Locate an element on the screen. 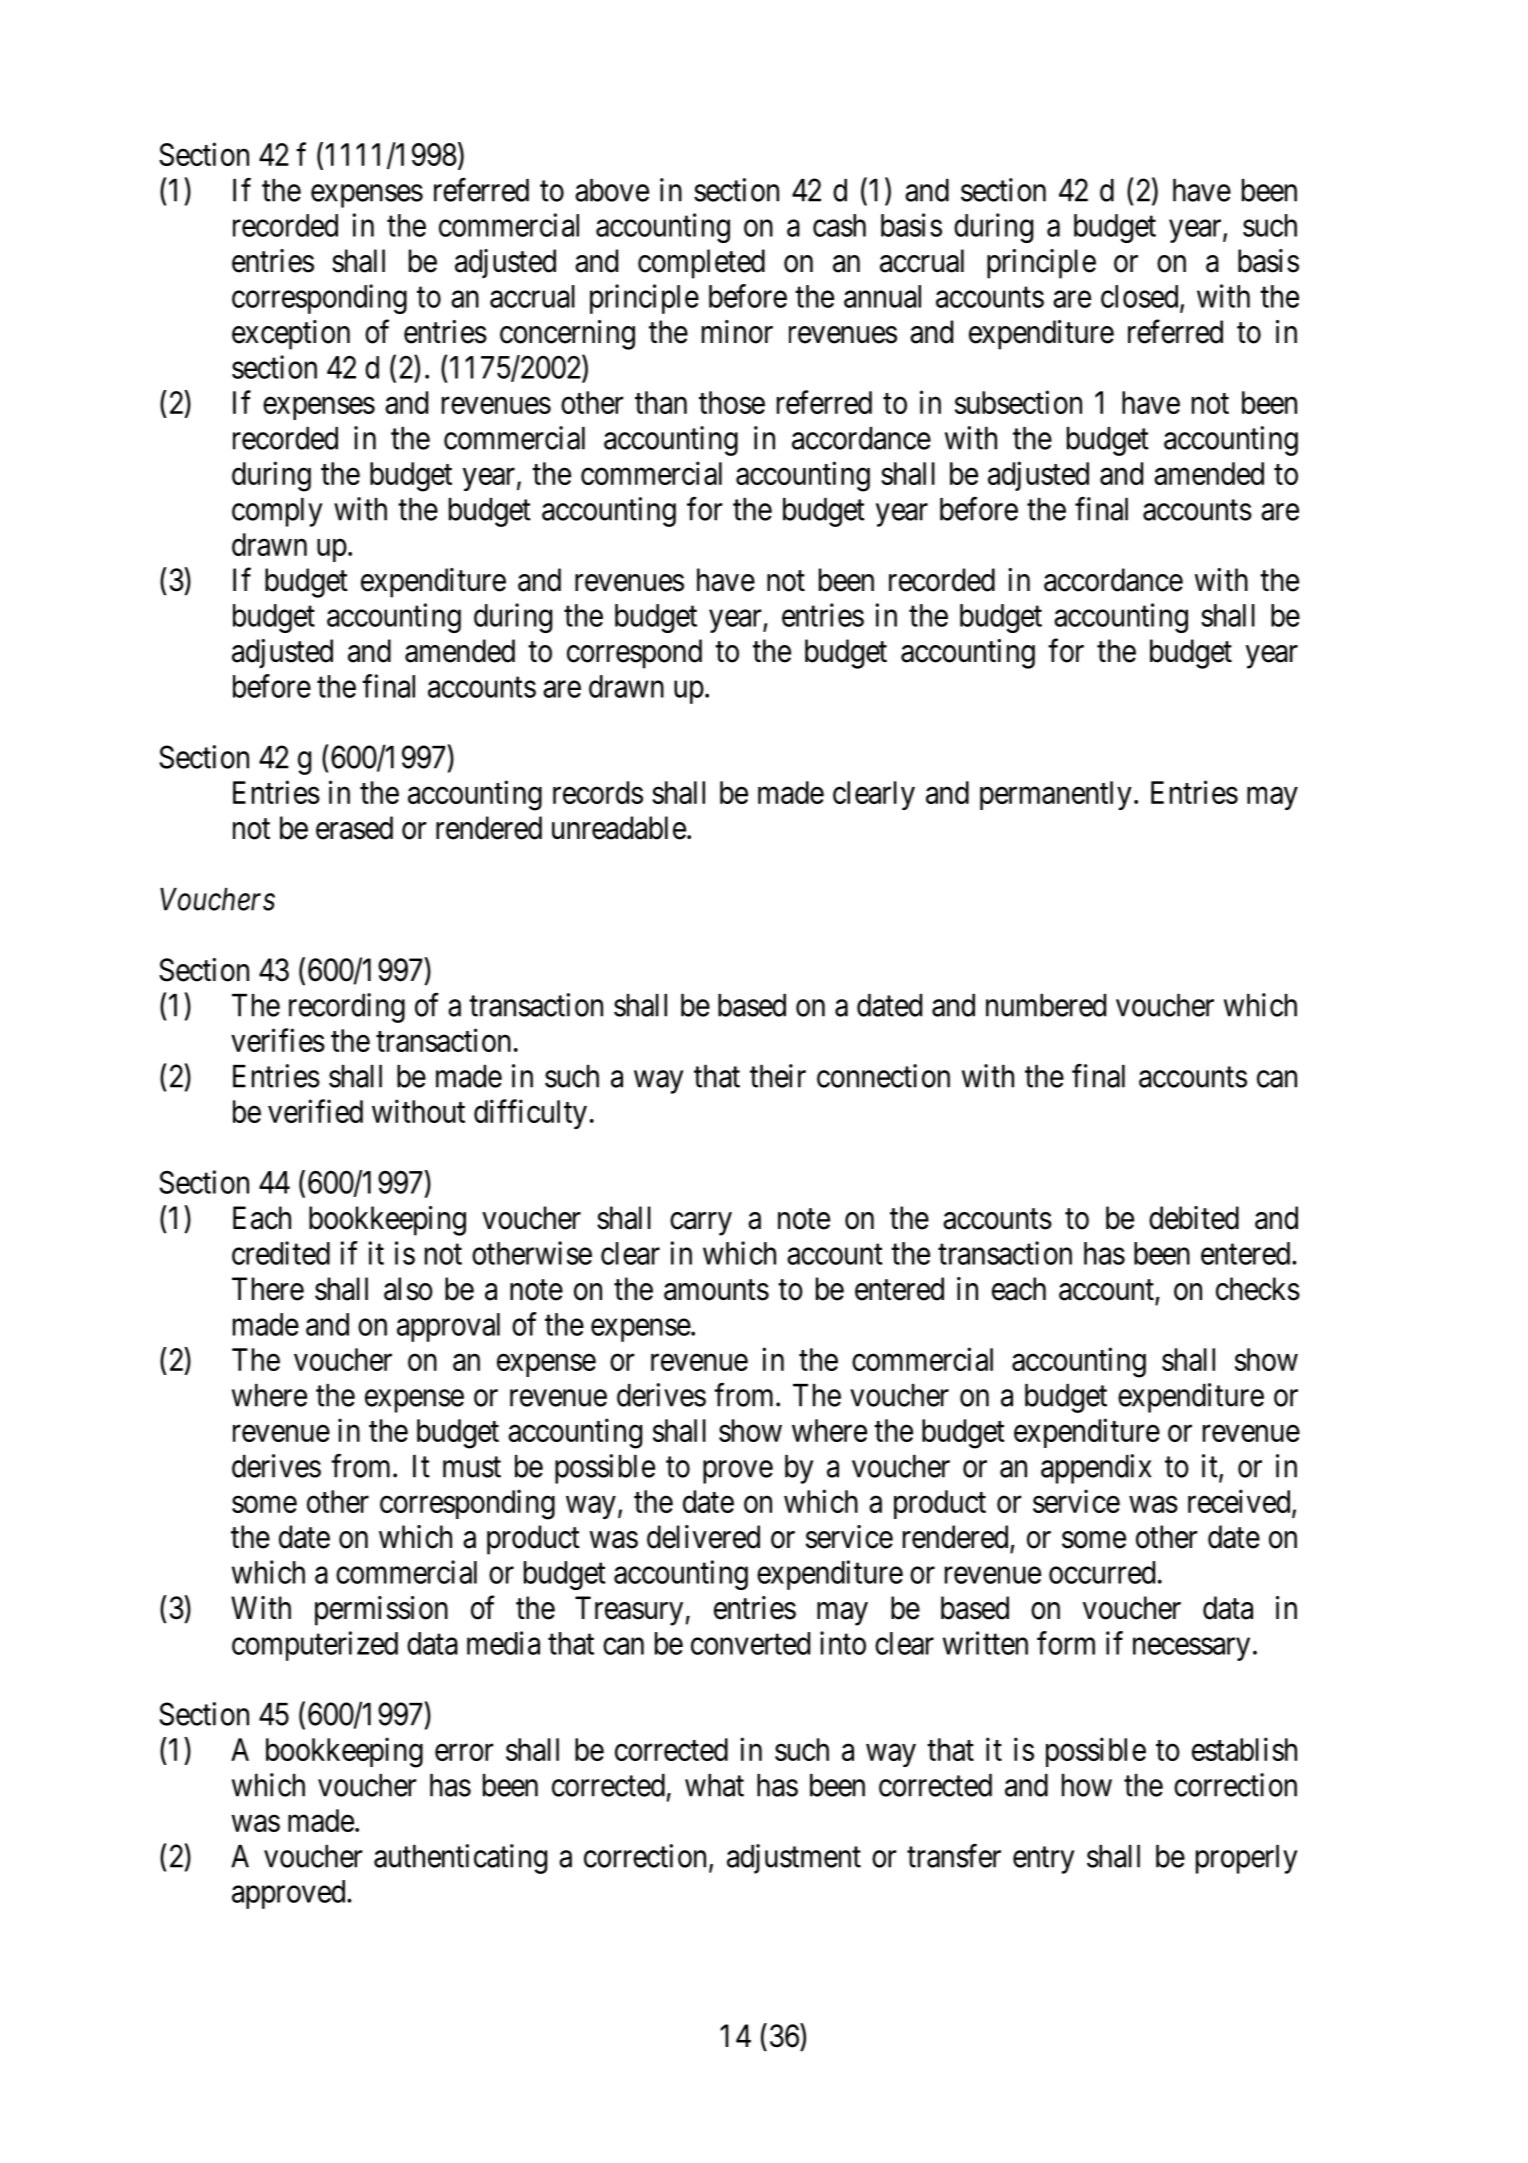 The width and height of the screenshot is (1528, 2163). completed is located at coordinates (701, 264).
